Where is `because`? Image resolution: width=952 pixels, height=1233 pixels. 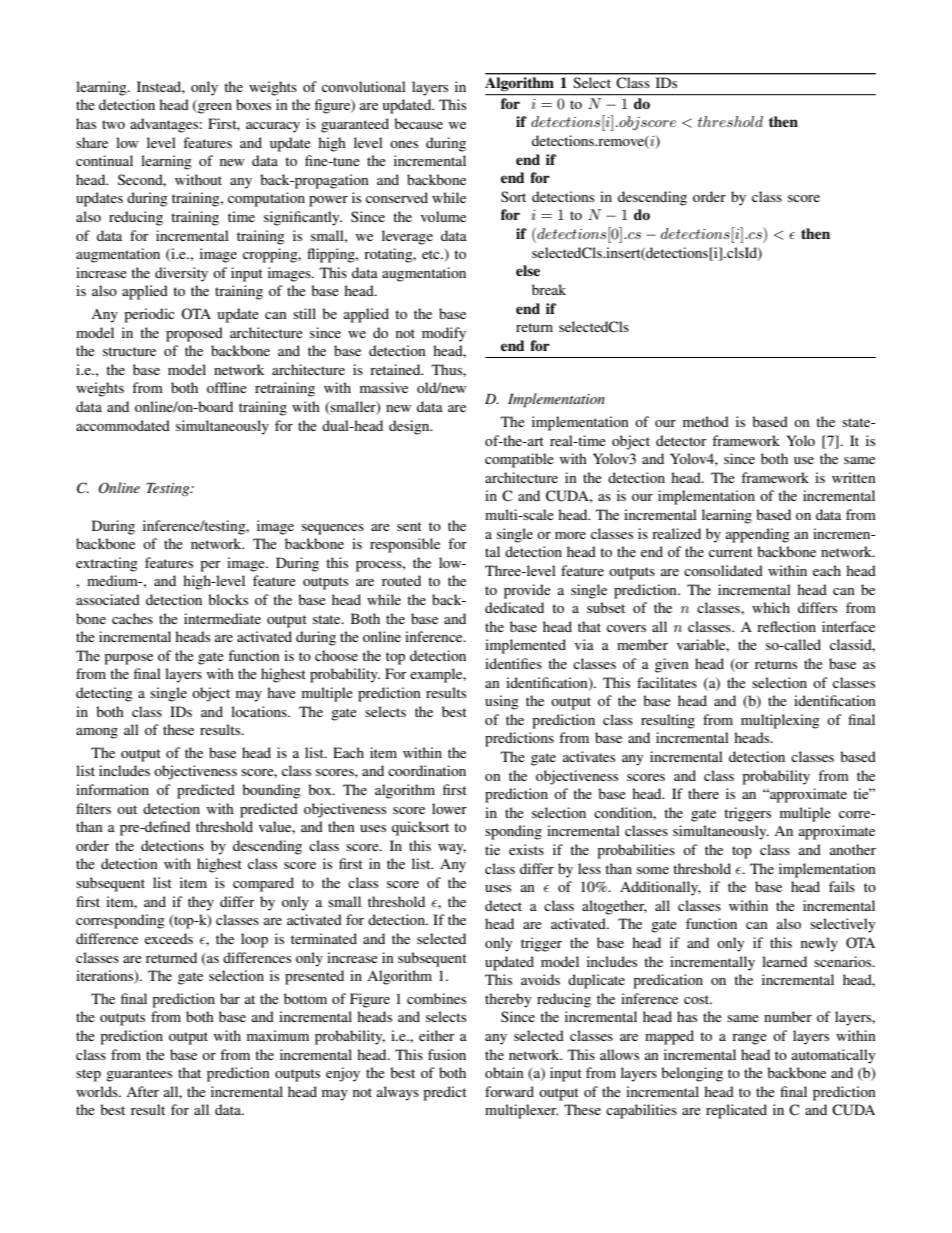
because is located at coordinates (418, 123).
